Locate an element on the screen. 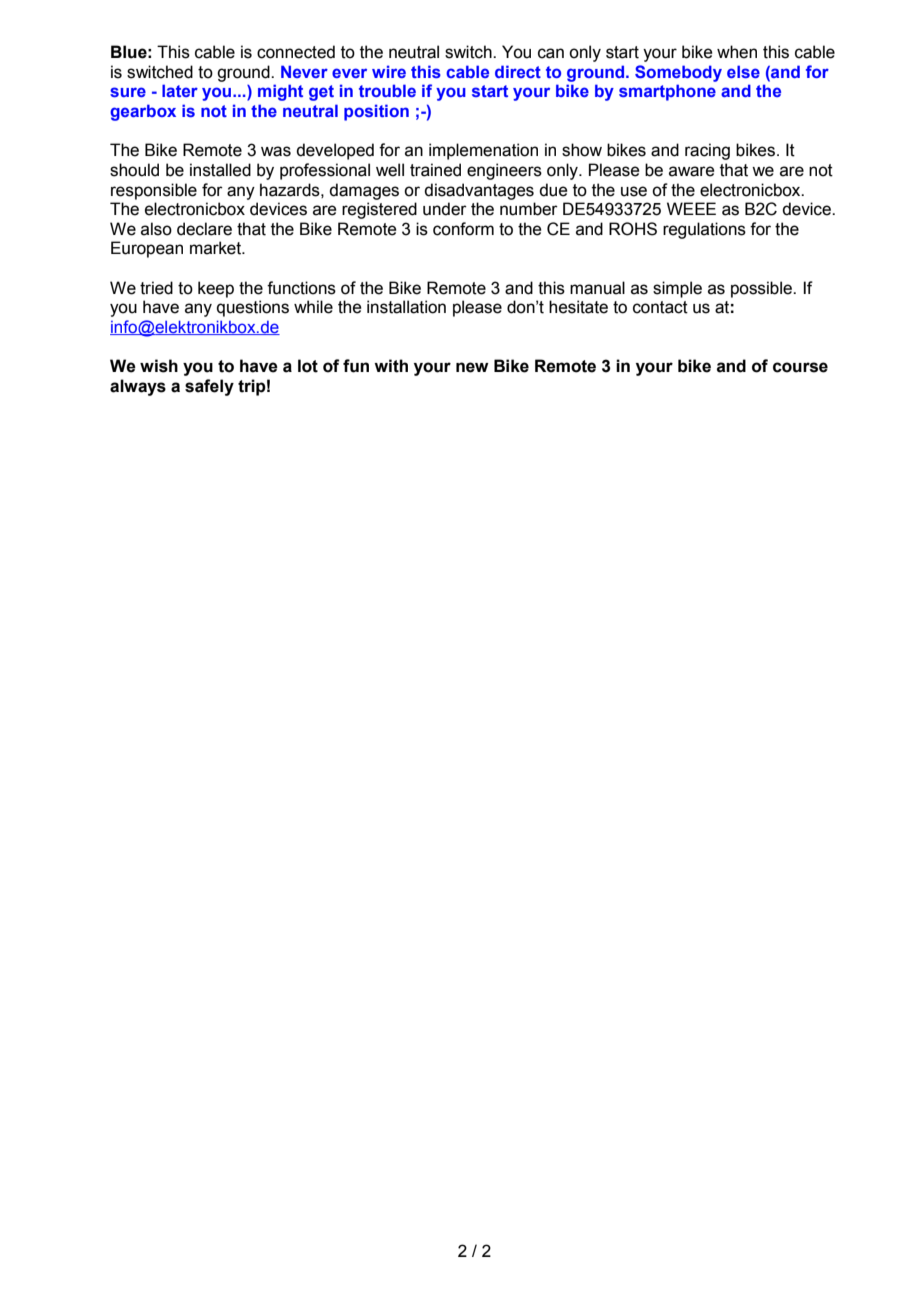 The height and width of the screenshot is (1308, 924). connected is located at coordinates (296, 52).
